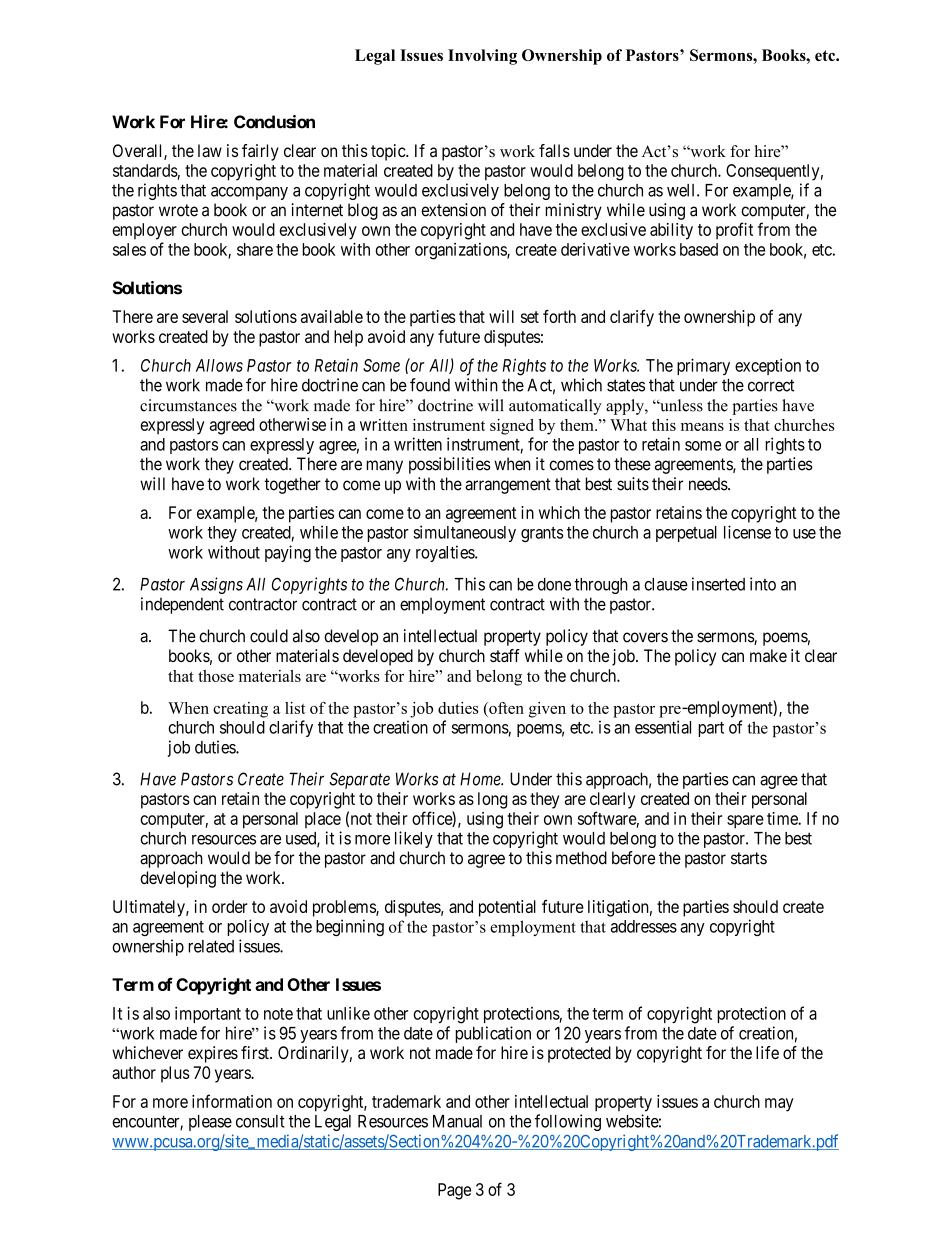 This image has height=1233, width=952. I want to click on well, so click(682, 190).
